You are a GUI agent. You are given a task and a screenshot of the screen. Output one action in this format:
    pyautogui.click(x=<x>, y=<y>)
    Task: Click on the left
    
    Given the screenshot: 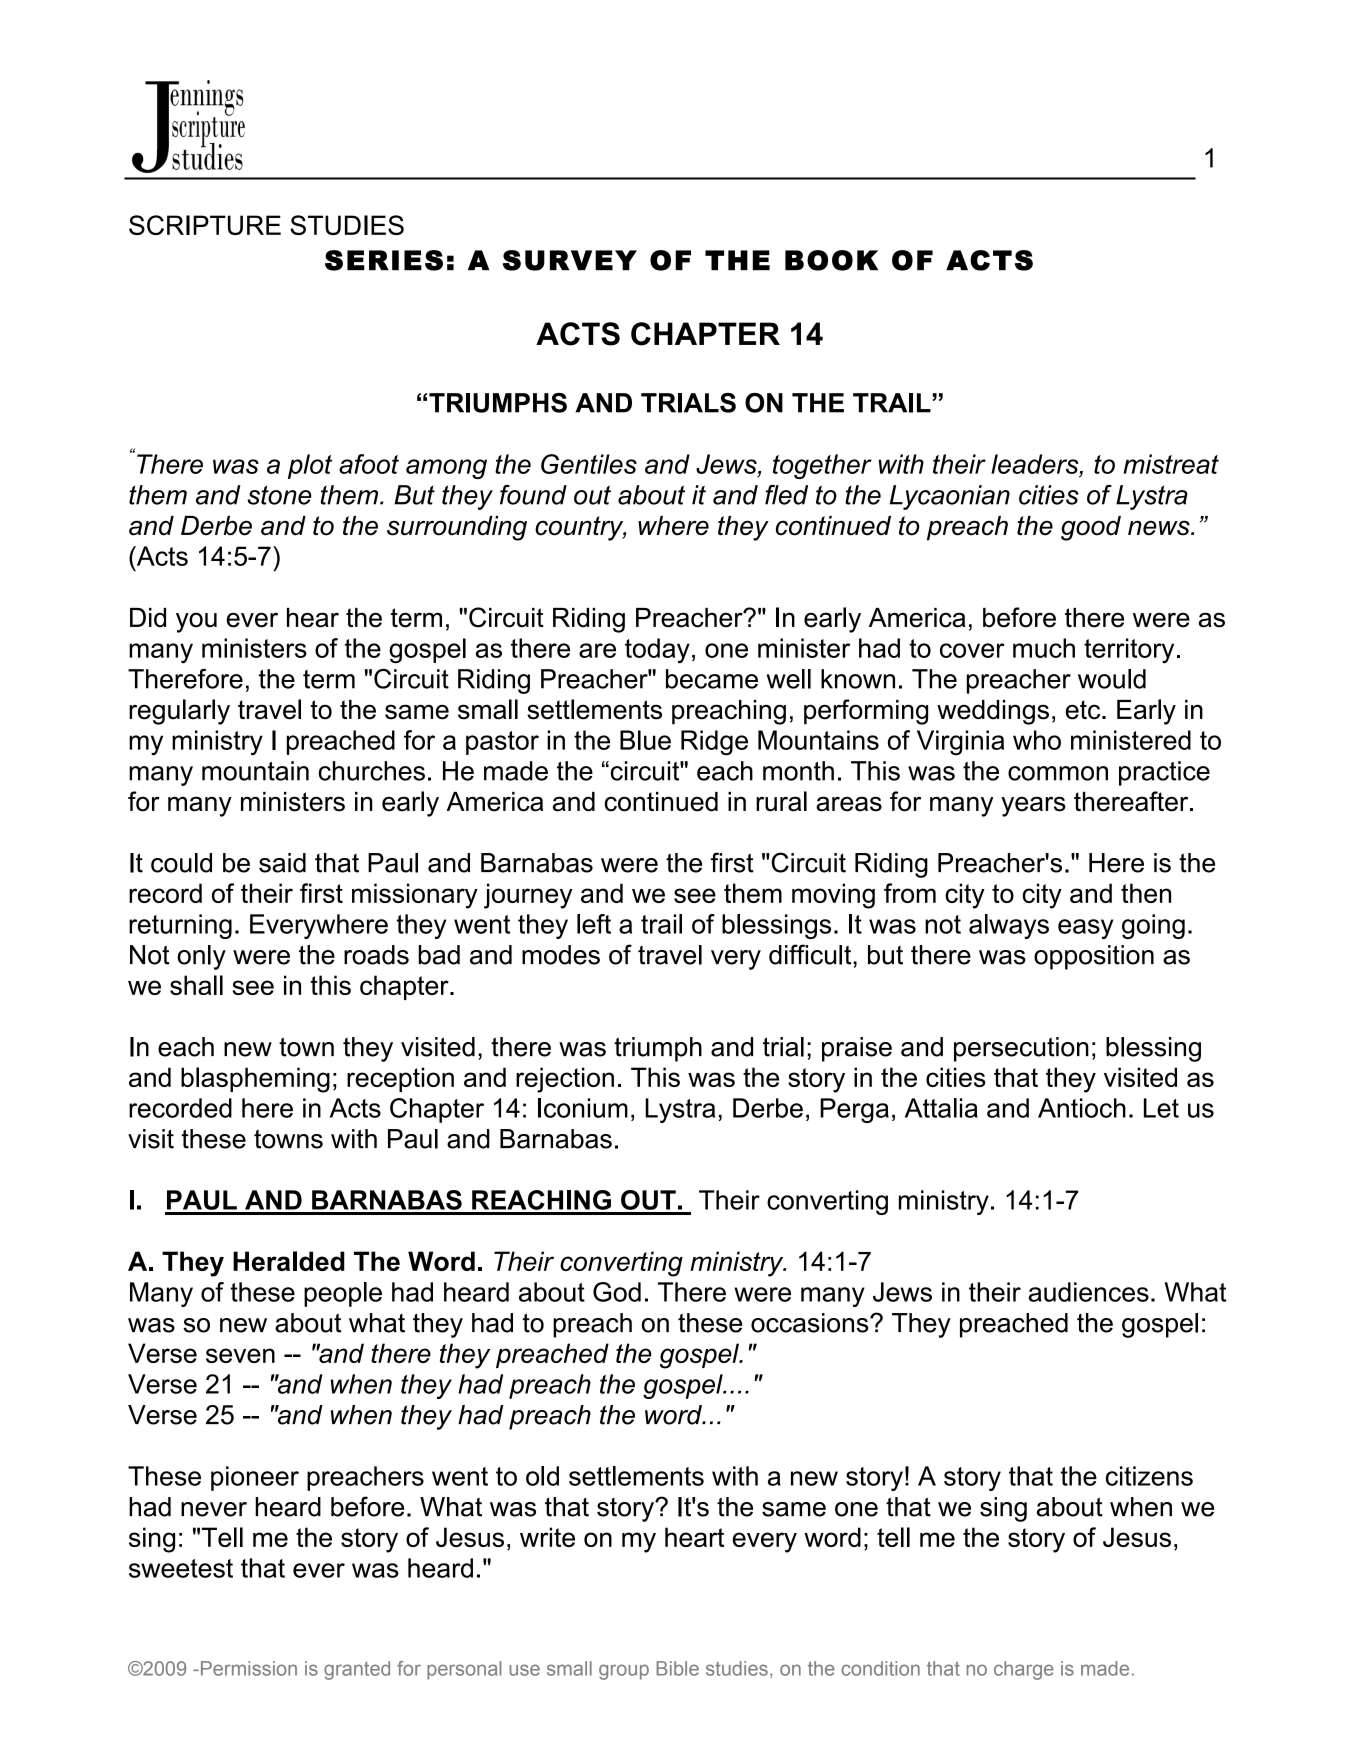 What is the action you would take?
    pyautogui.click(x=594, y=924)
